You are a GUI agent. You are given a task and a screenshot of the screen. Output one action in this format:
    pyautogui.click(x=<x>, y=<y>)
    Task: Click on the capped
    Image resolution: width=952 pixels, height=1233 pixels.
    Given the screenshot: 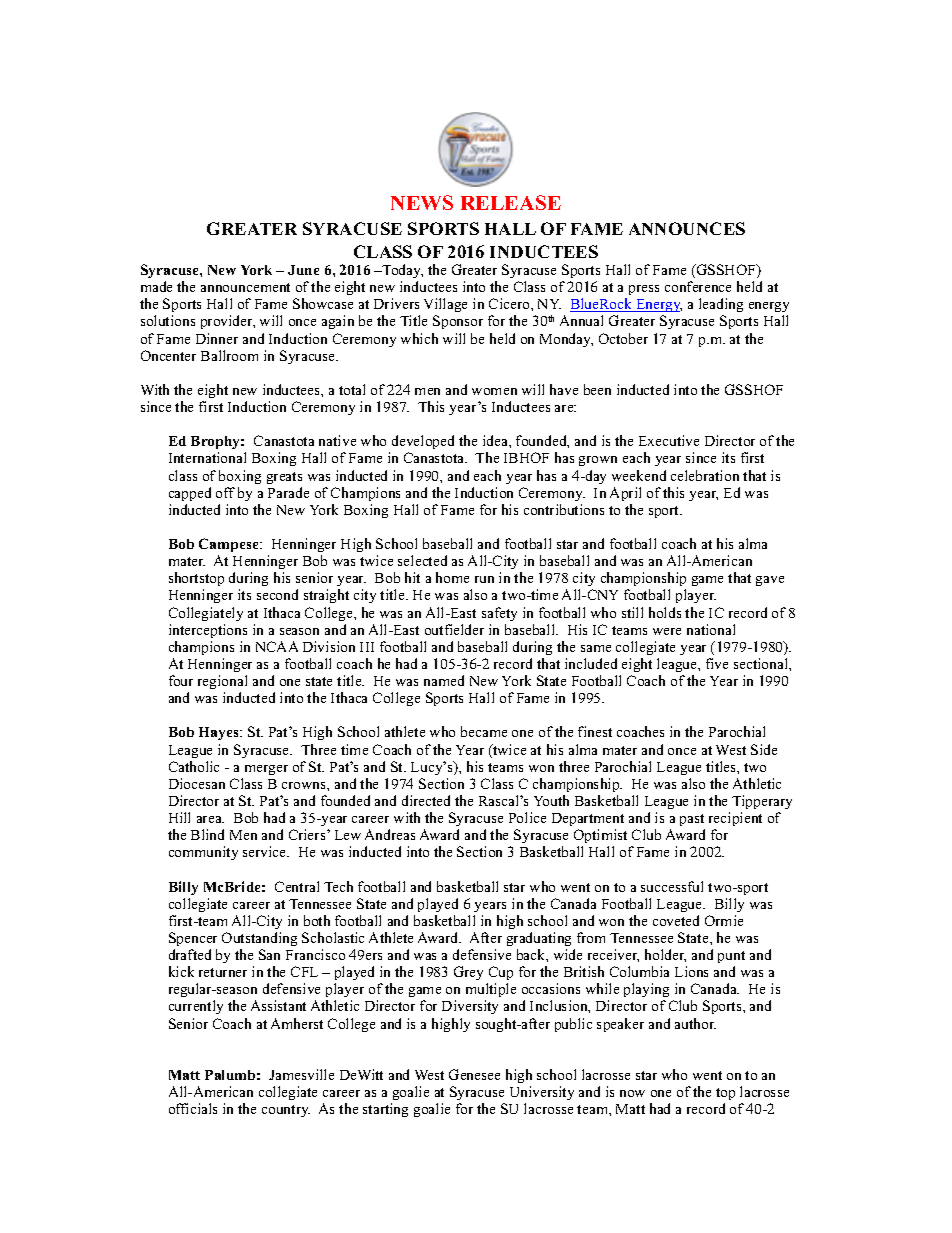 What is the action you would take?
    pyautogui.click(x=190, y=494)
